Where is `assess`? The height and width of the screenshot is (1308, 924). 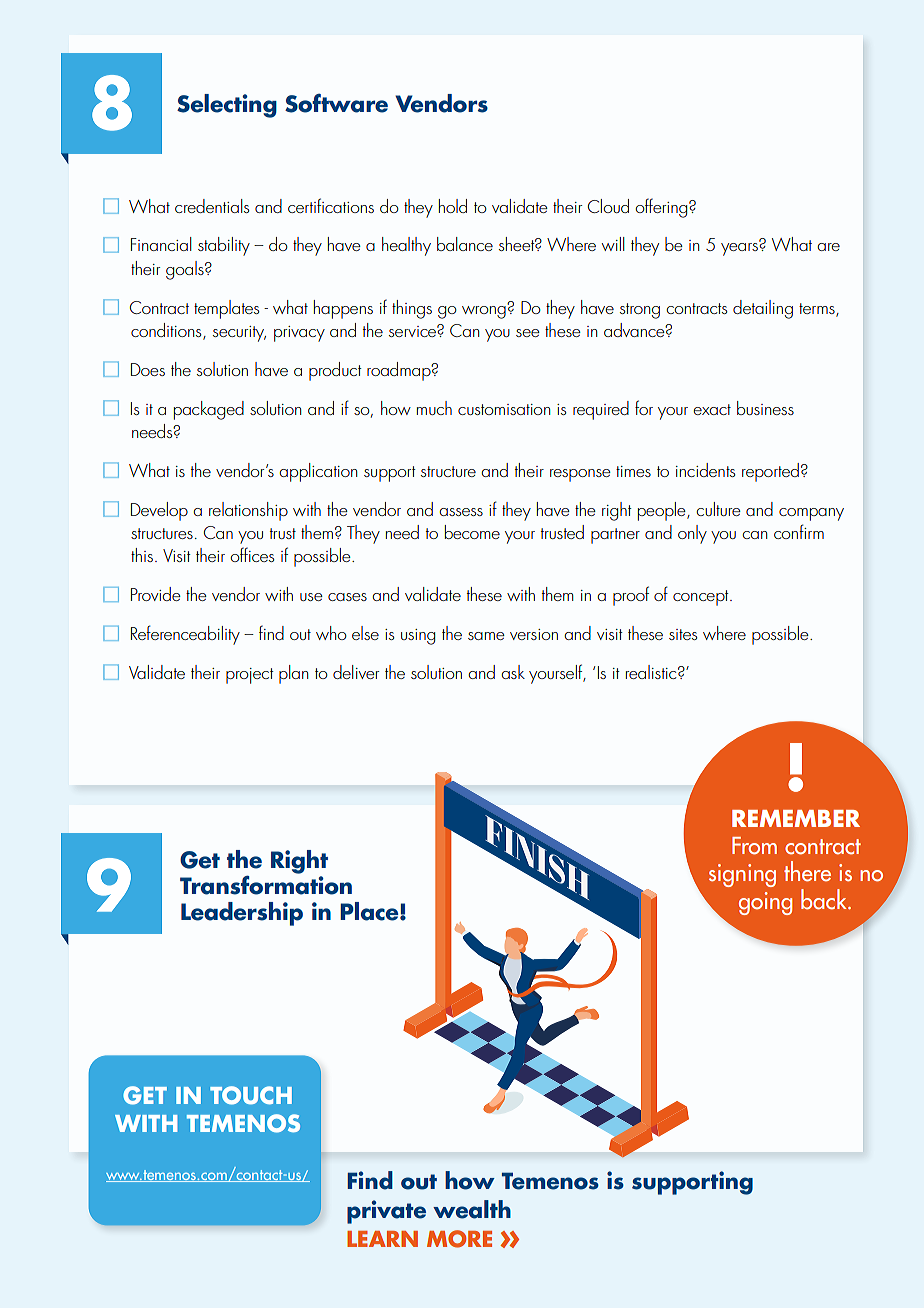 assess is located at coordinates (461, 512).
